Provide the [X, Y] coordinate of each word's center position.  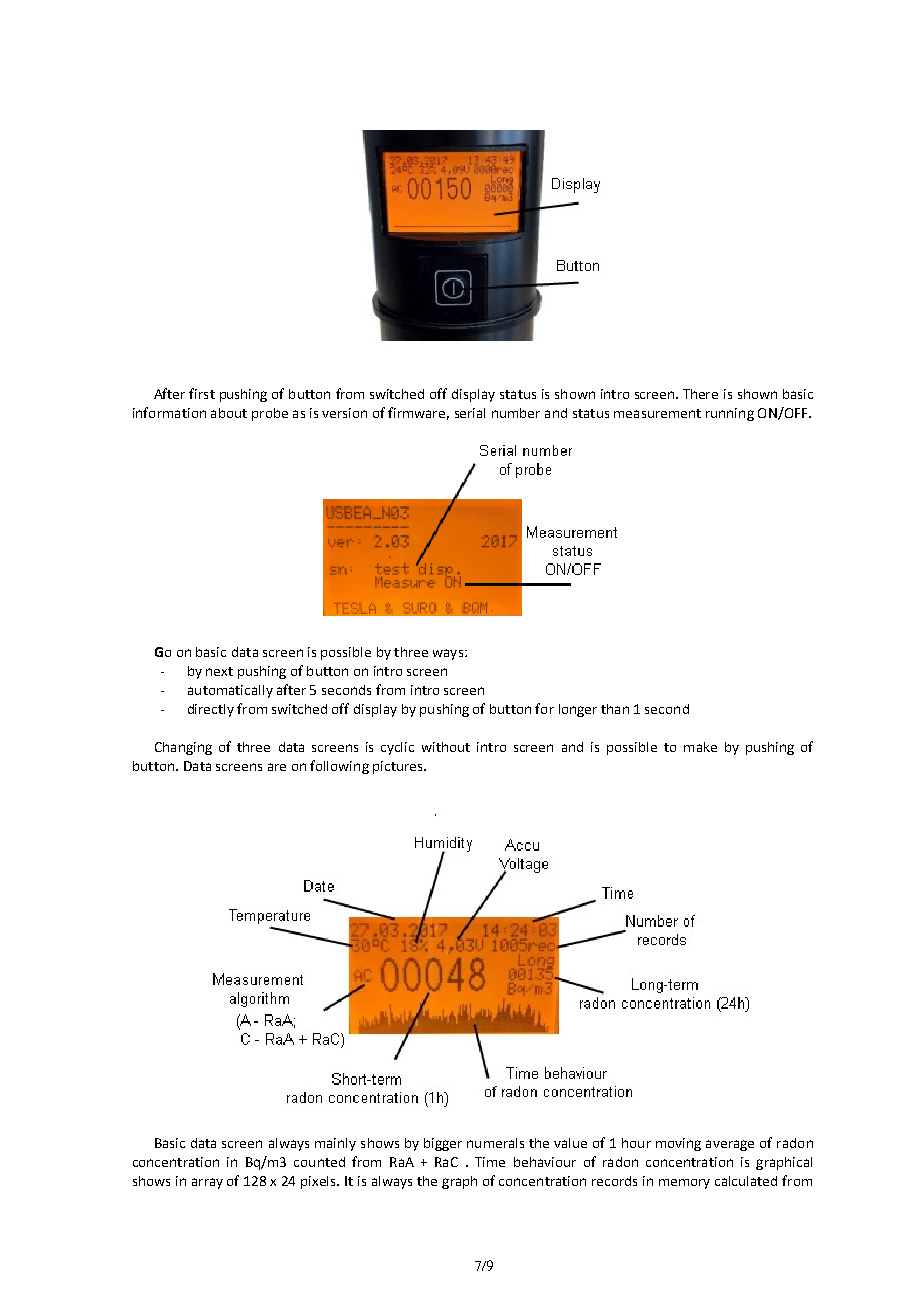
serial [470, 413]
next [219, 671]
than [615, 709]
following [339, 767]
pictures [399, 767]
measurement [657, 413]
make [700, 747]
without [446, 747]
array [207, 1183]
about [229, 413]
